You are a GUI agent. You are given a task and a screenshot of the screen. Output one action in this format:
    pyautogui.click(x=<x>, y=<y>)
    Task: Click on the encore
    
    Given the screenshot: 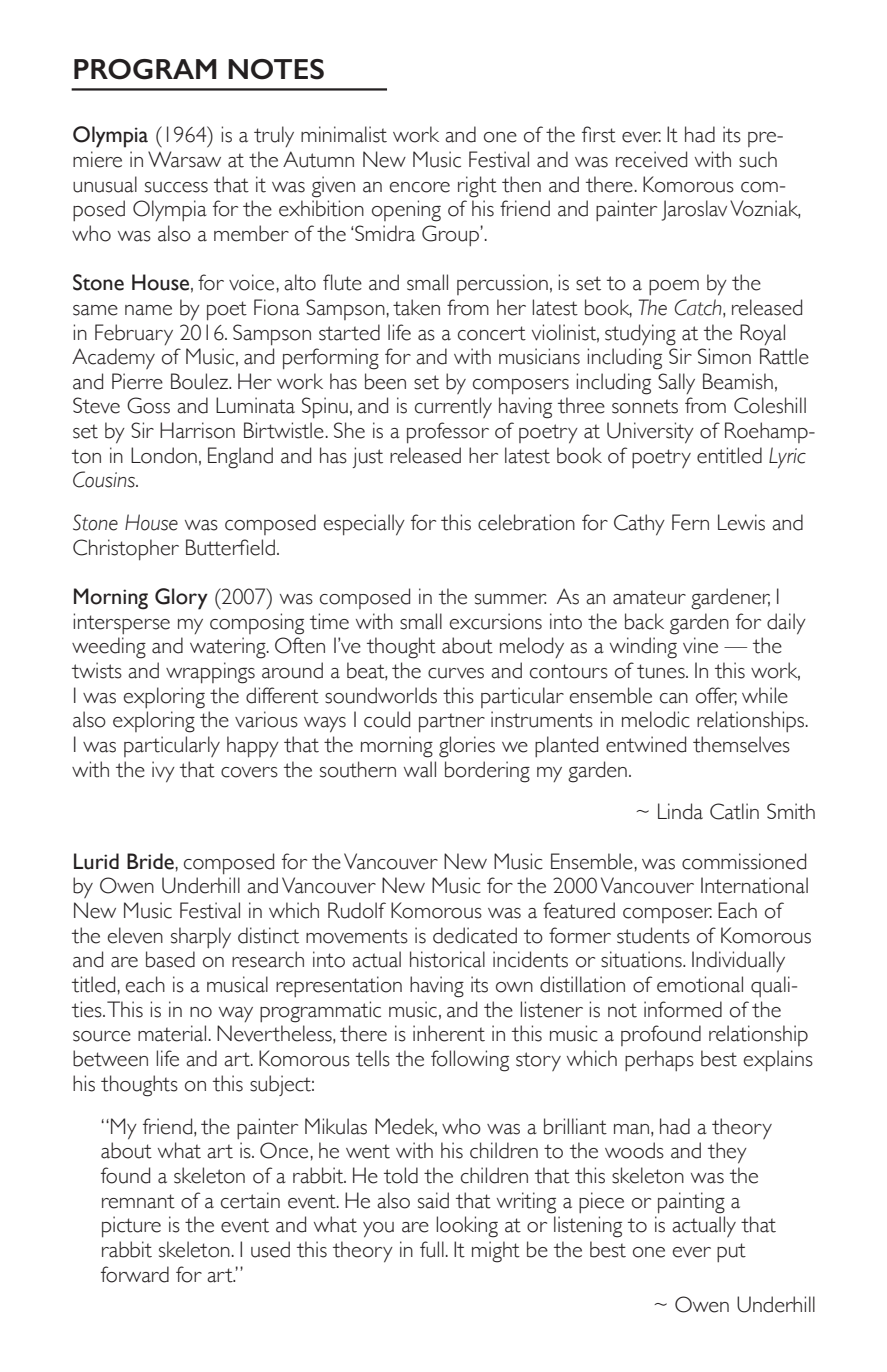 What is the action you would take?
    pyautogui.click(x=420, y=187)
